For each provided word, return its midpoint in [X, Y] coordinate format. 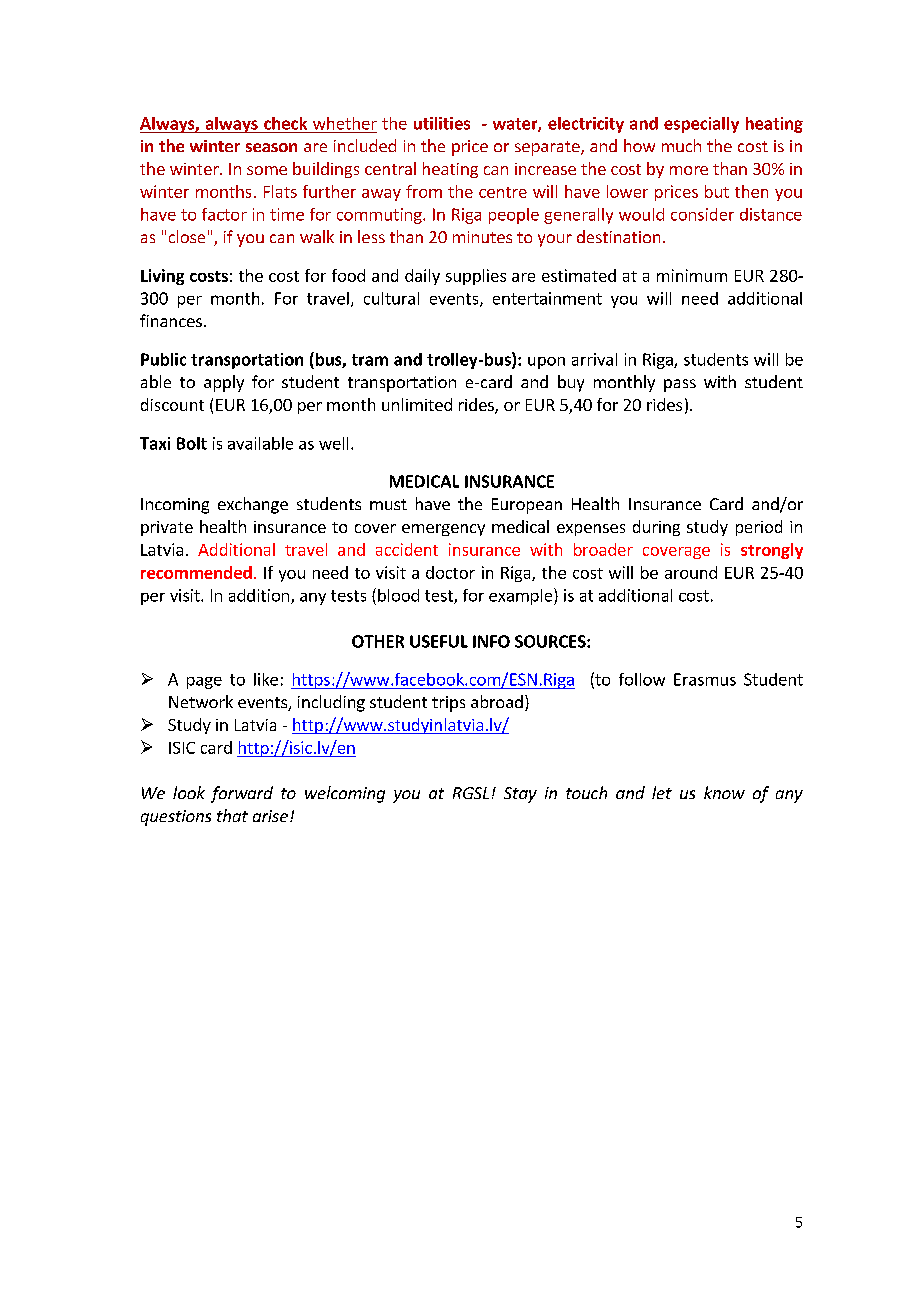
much [681, 145]
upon [546, 363]
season [271, 147]
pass [680, 385]
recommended [196, 572]
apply [224, 383]
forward [242, 794]
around [691, 572]
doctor [450, 572]
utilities [442, 123]
